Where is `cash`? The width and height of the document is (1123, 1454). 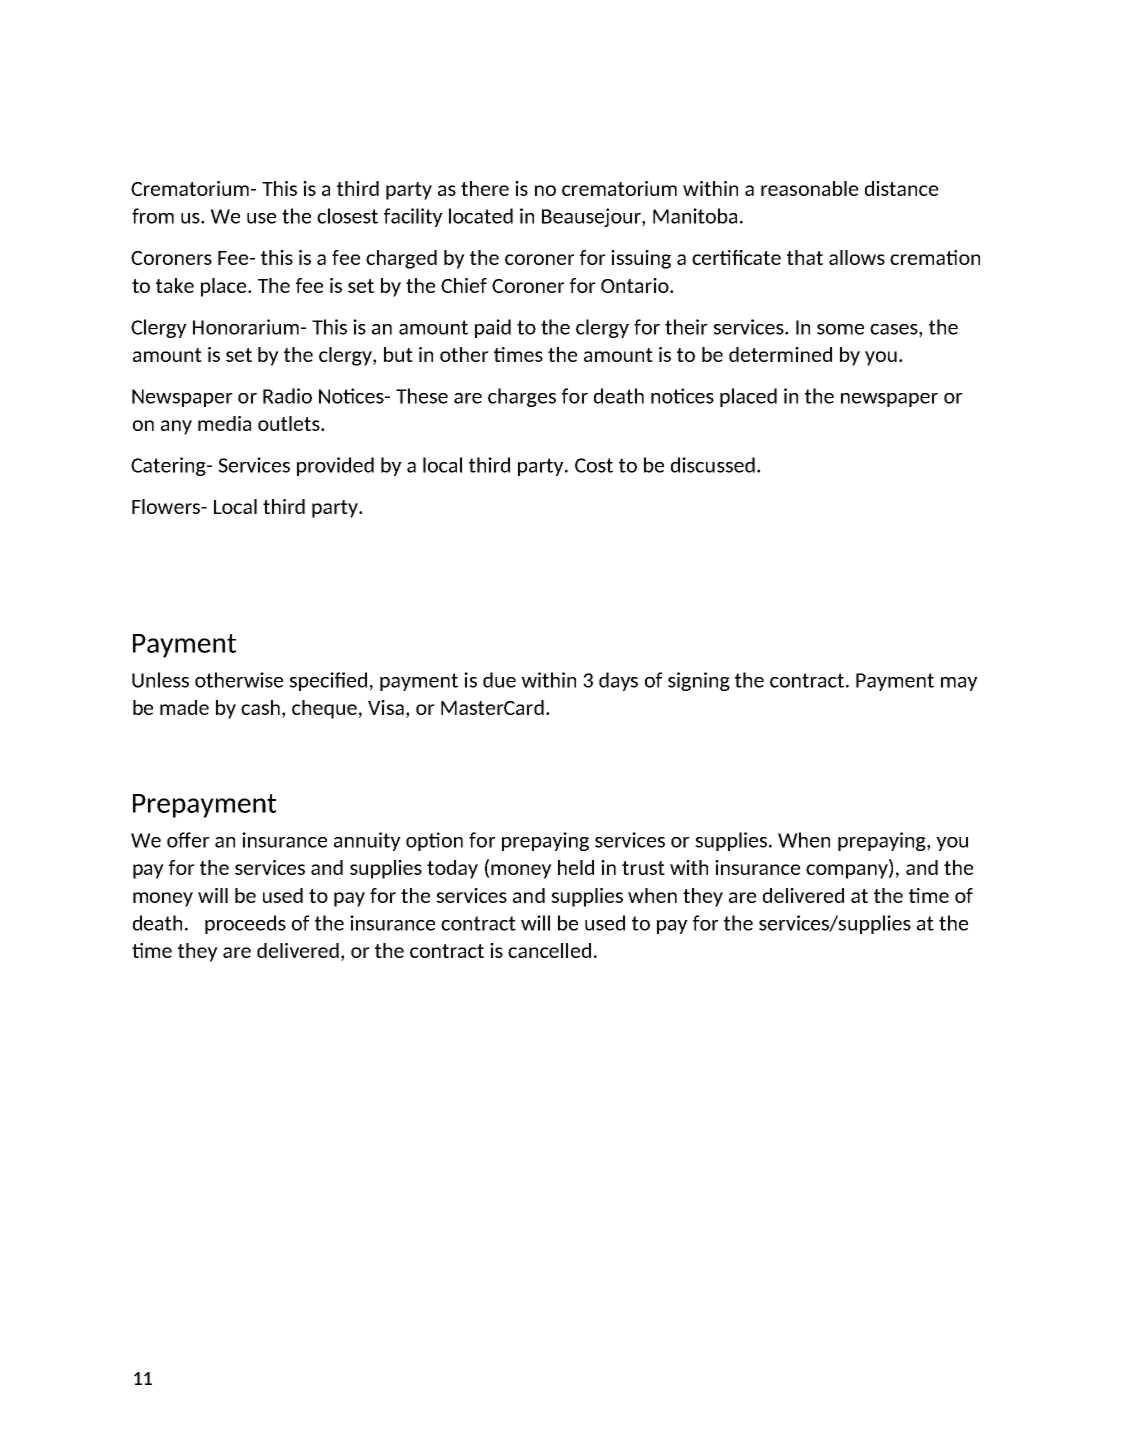 cash is located at coordinates (262, 709).
